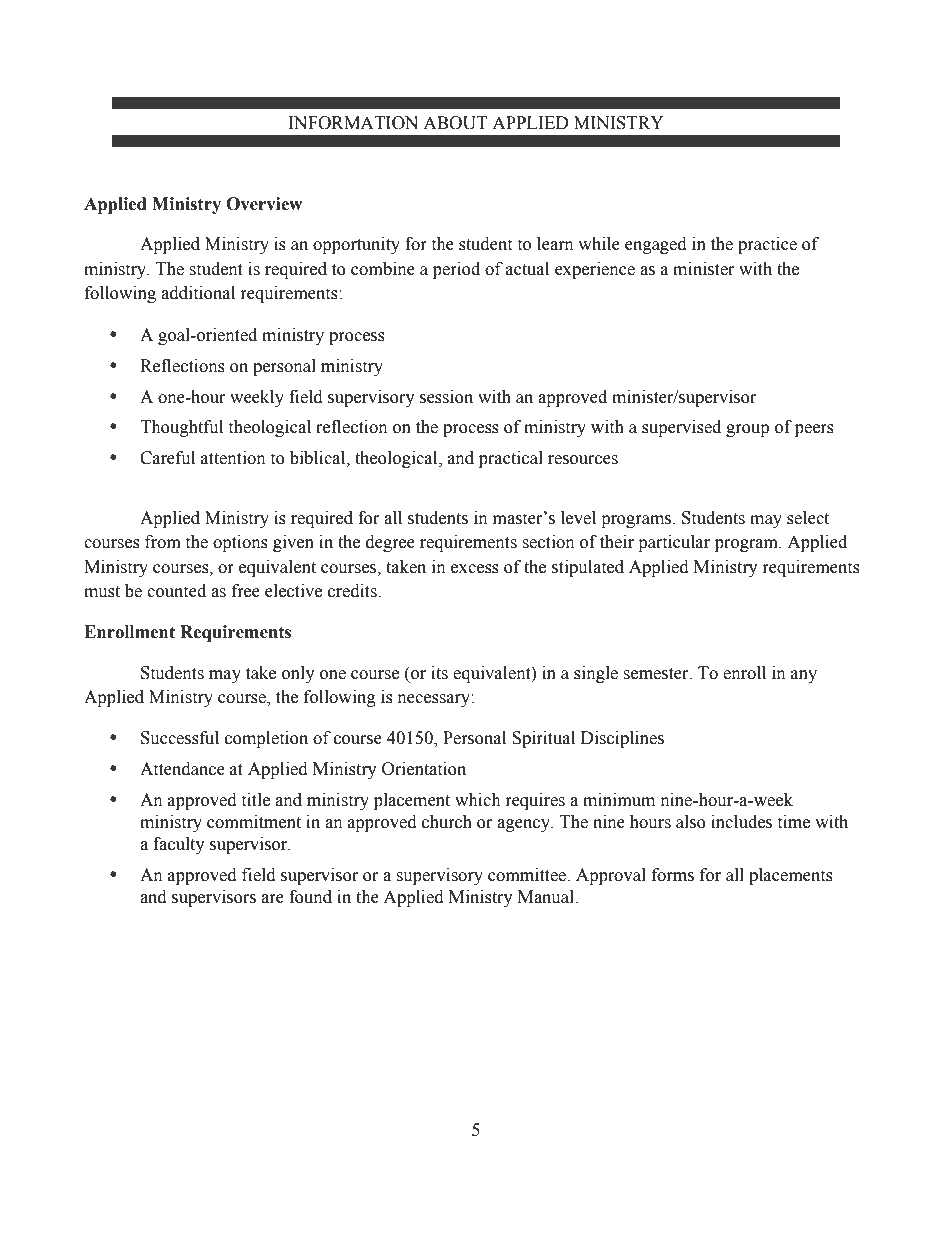 The height and width of the page is (1233, 952). Describe the element at coordinates (528, 875) in the page. I see `committee` at that location.
